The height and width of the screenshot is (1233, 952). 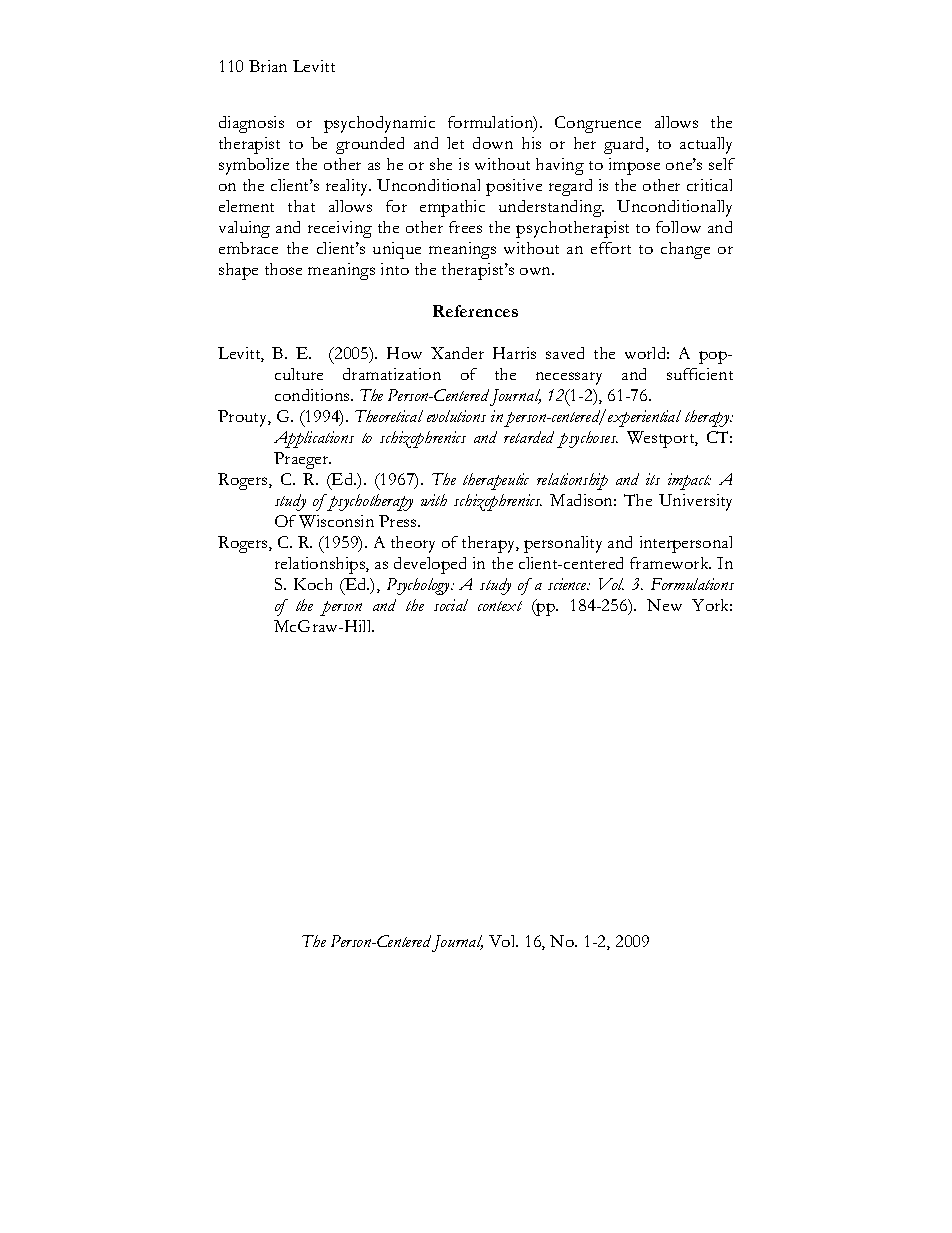 What do you see at coordinates (678, 227) in the screenshot?
I see `follow` at bounding box center [678, 227].
